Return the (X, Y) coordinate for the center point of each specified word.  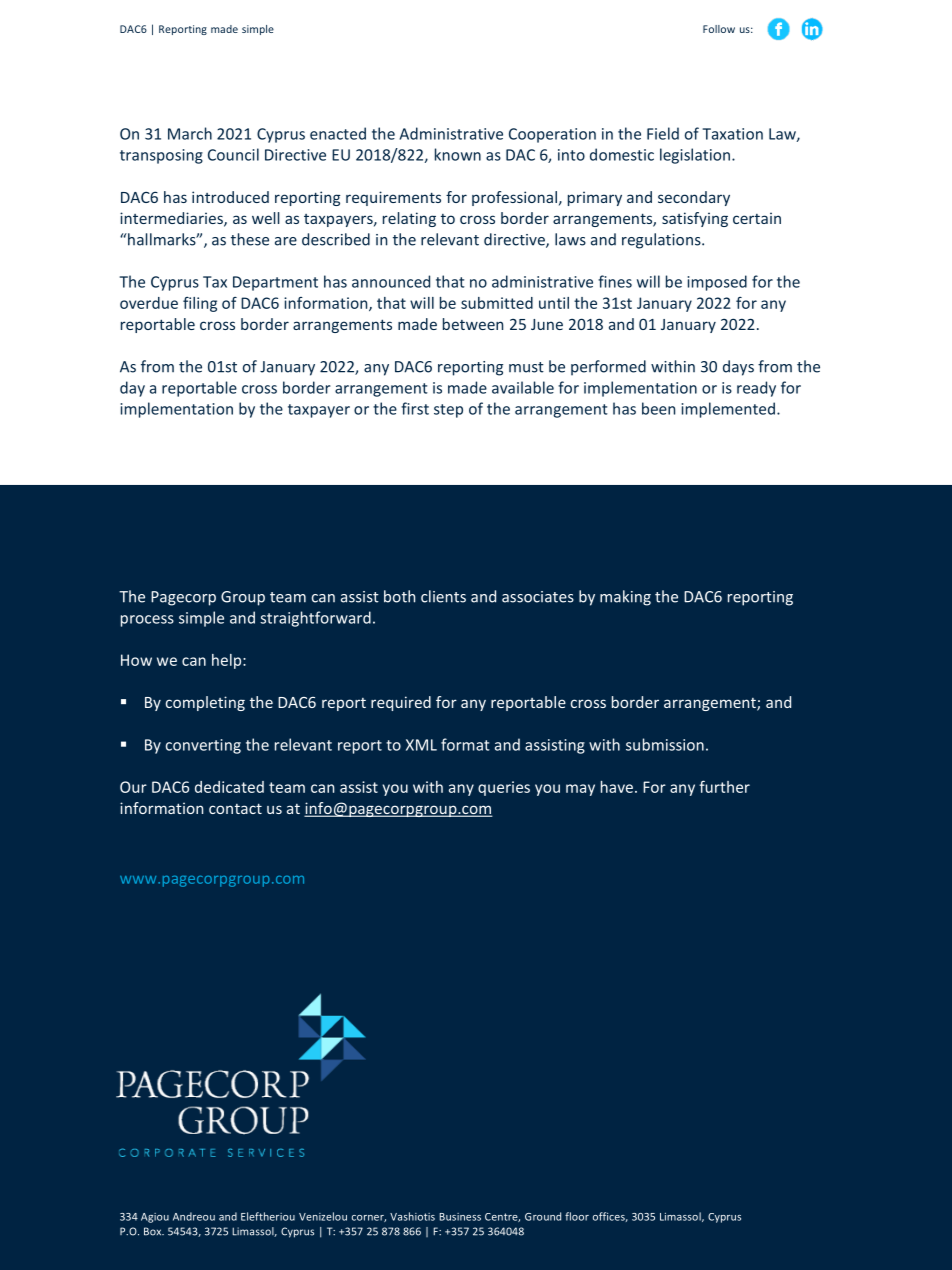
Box (154, 1231)
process (147, 621)
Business (460, 1217)
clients (443, 596)
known (458, 154)
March (190, 133)
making (625, 598)
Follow (719, 29)
